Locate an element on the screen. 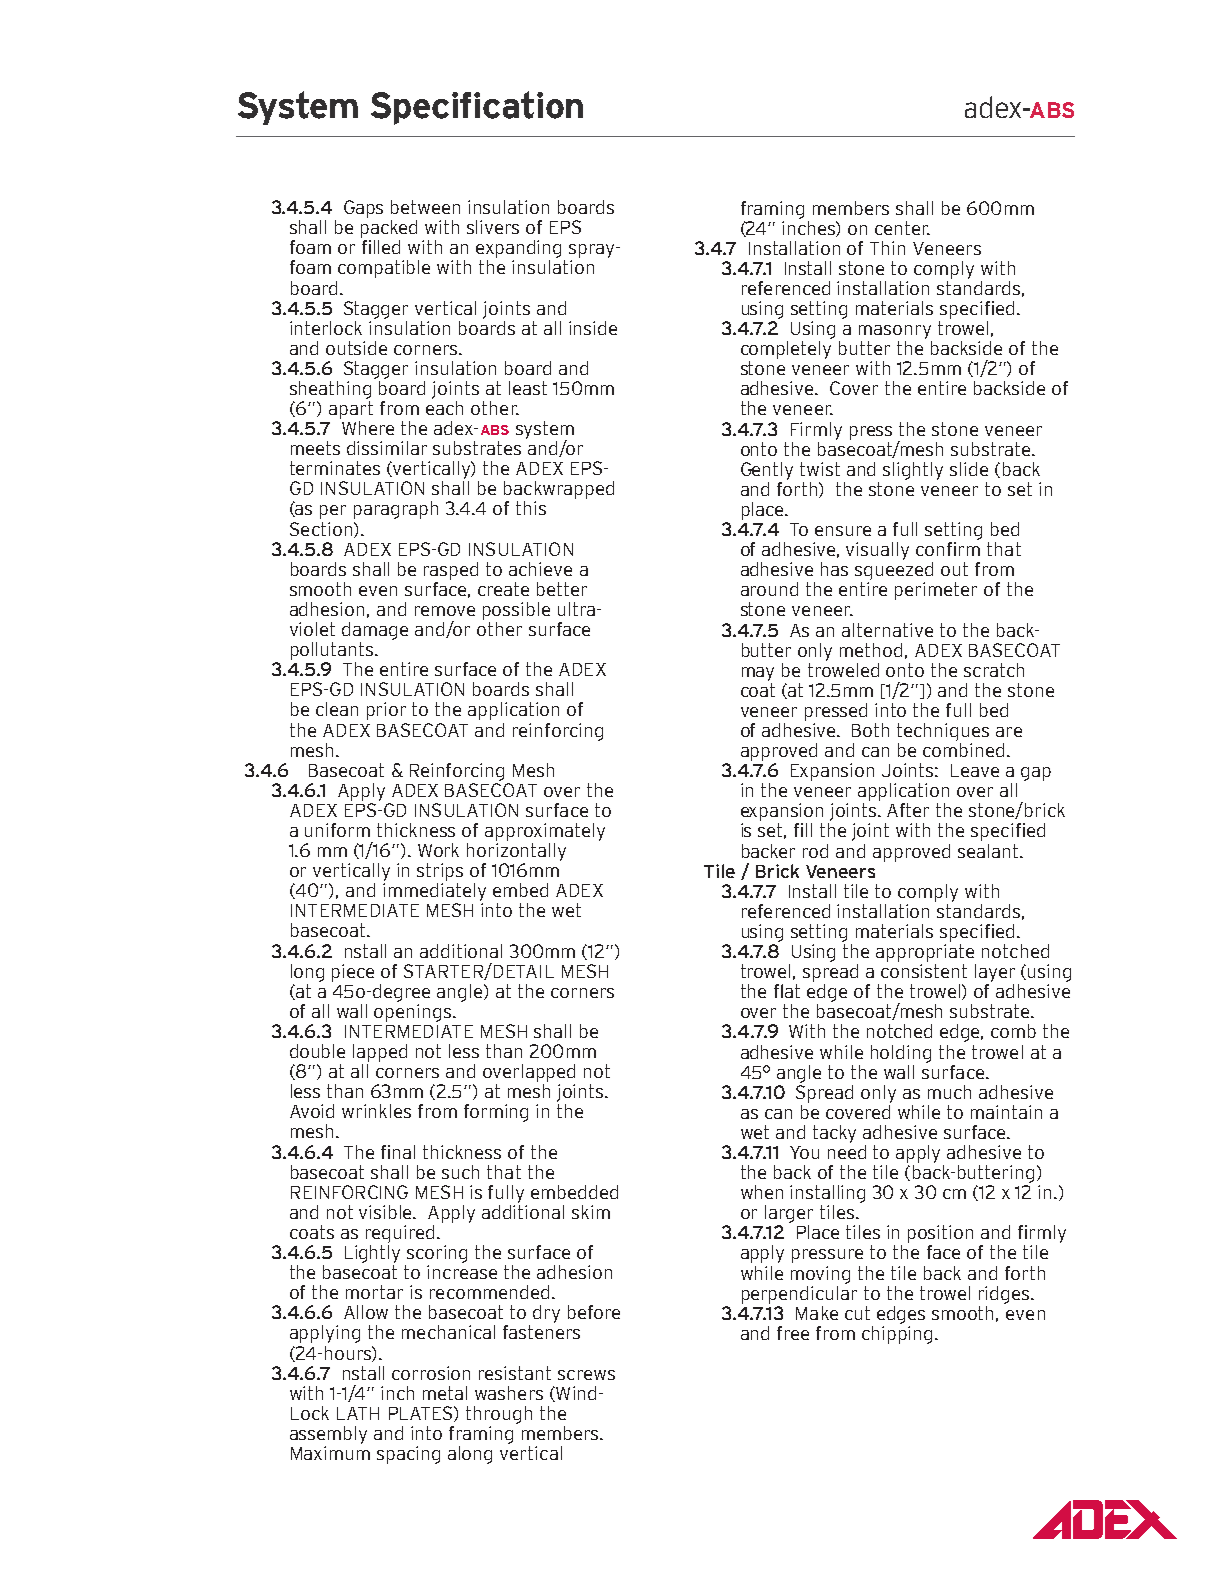 This screenshot has width=1229, height=1591. Gently is located at coordinates (767, 471).
